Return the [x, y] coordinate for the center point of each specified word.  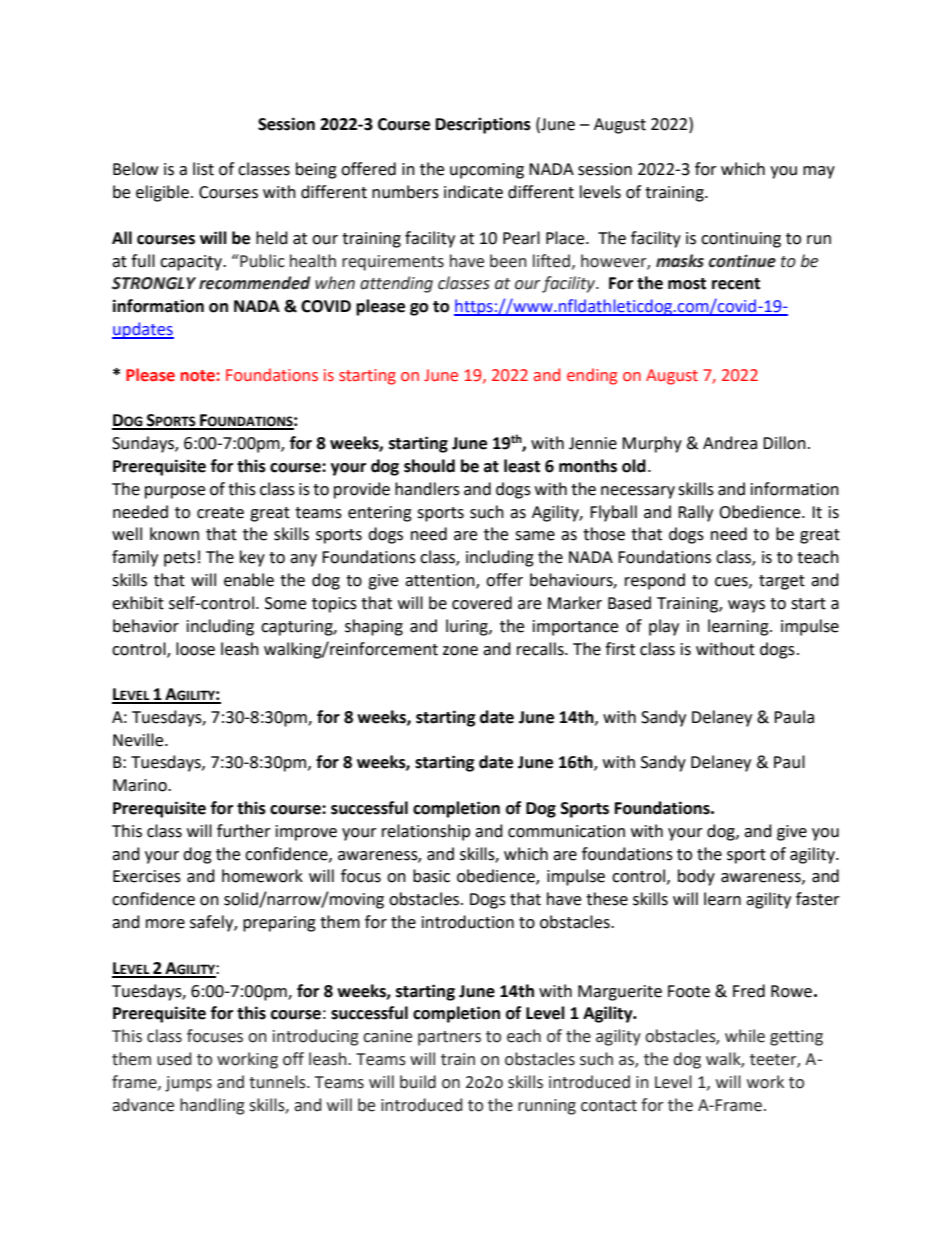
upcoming [487, 171]
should [429, 466]
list [203, 169]
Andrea [730, 443]
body [696, 877]
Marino [141, 785]
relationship [426, 832]
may [819, 172]
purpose [175, 492]
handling [212, 1106]
